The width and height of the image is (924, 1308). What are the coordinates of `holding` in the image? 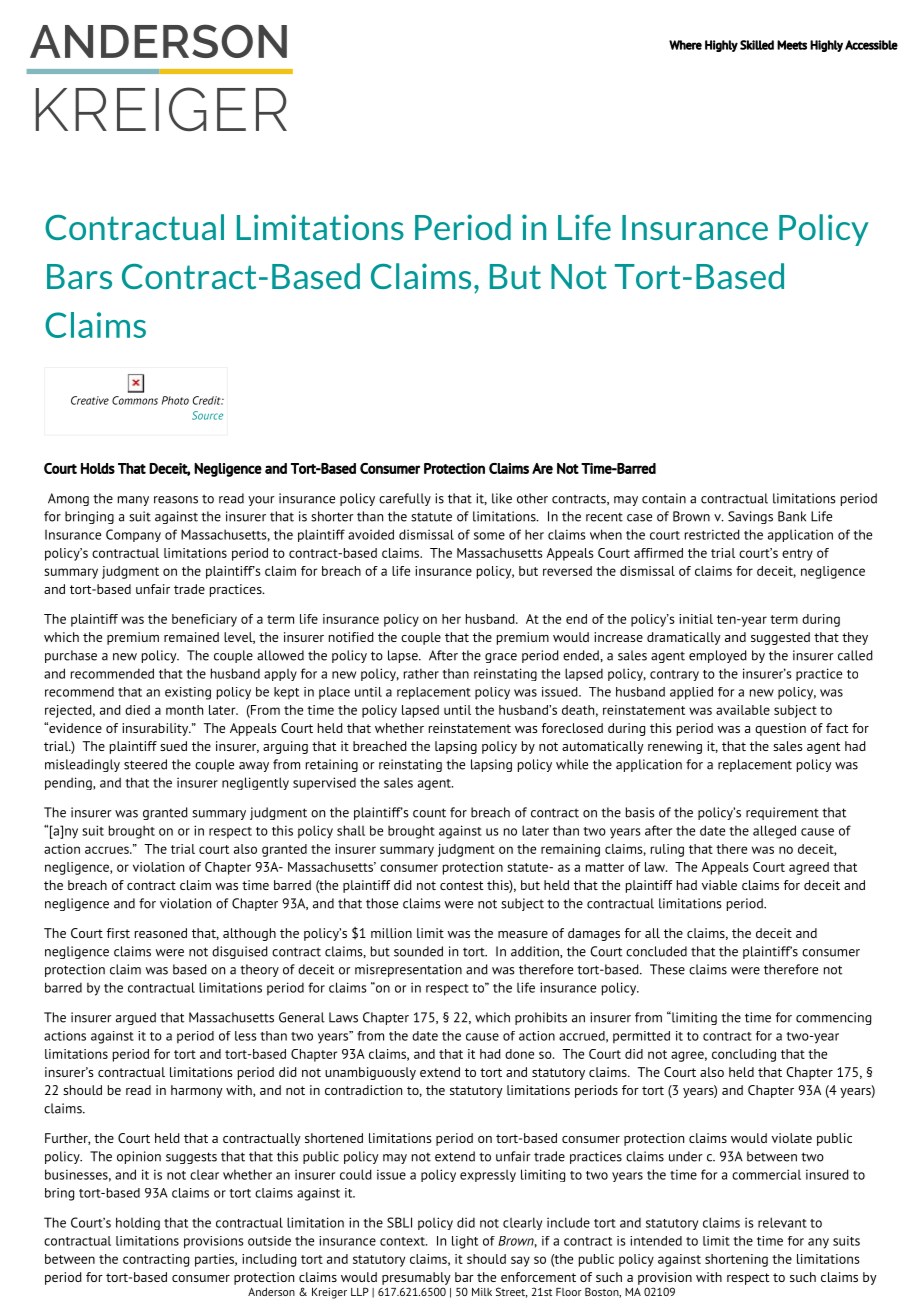 It's located at (138, 1223).
